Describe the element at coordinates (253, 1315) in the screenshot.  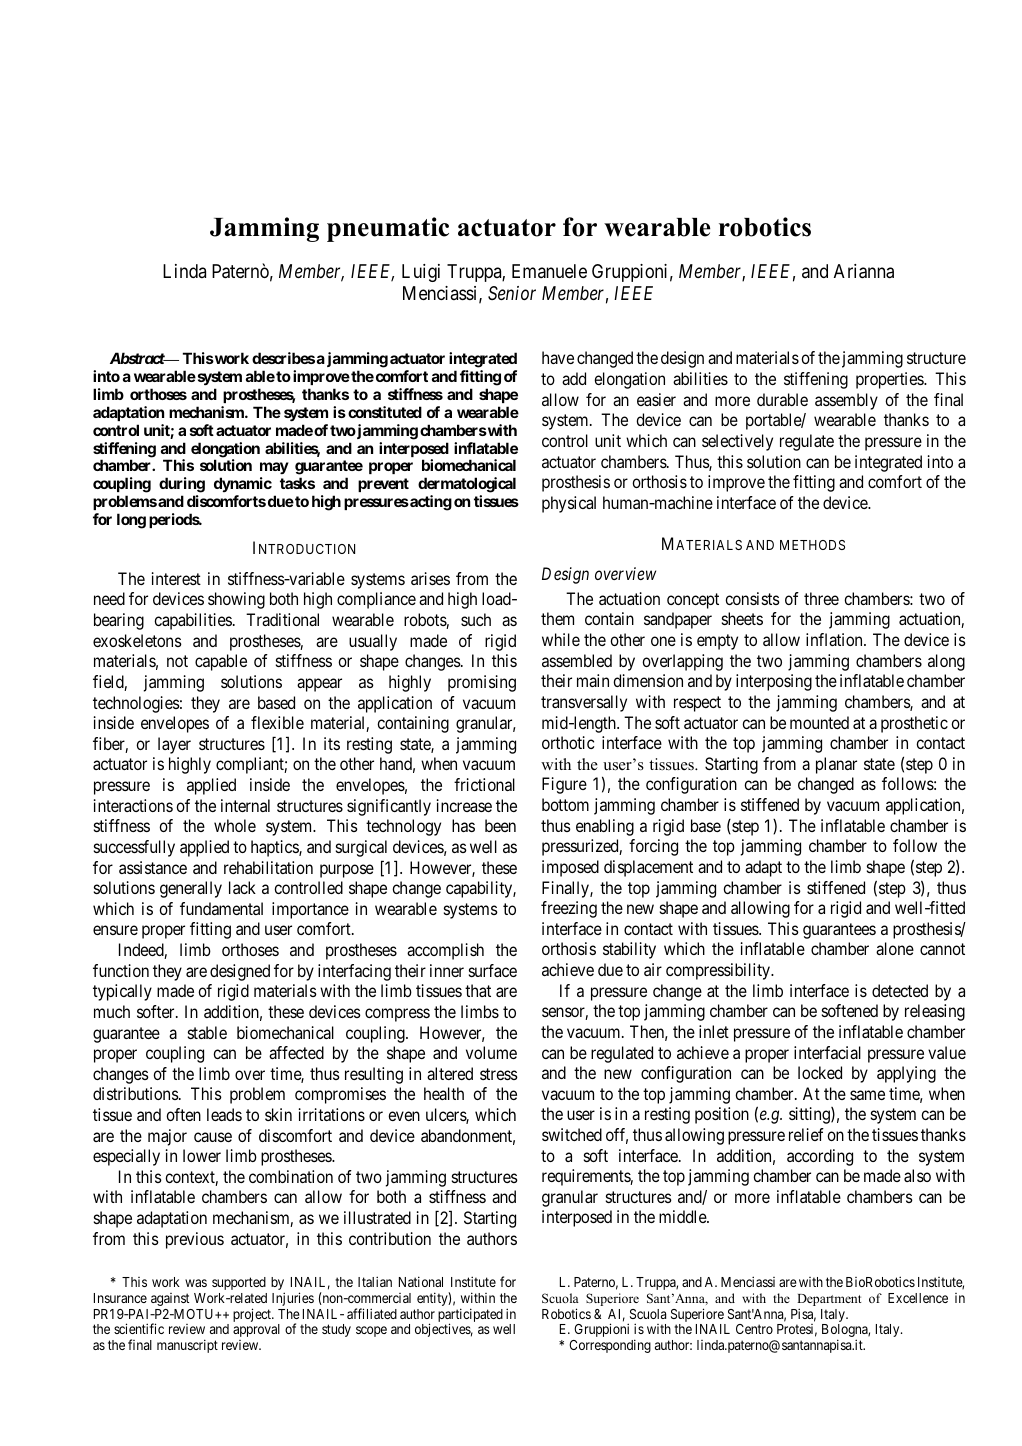
I see `project` at that location.
